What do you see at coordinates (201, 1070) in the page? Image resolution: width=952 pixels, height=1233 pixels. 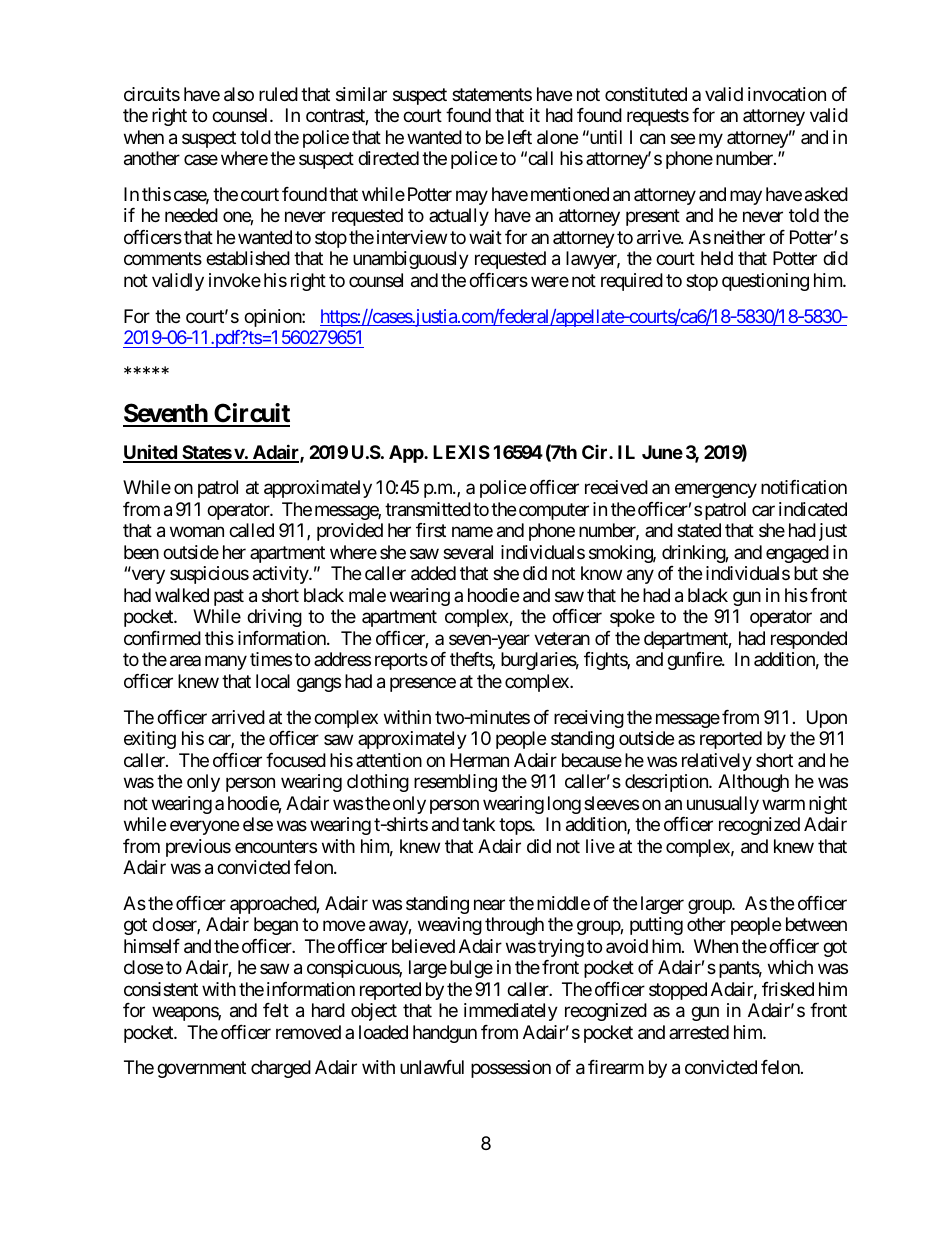 I see `government` at bounding box center [201, 1070].
